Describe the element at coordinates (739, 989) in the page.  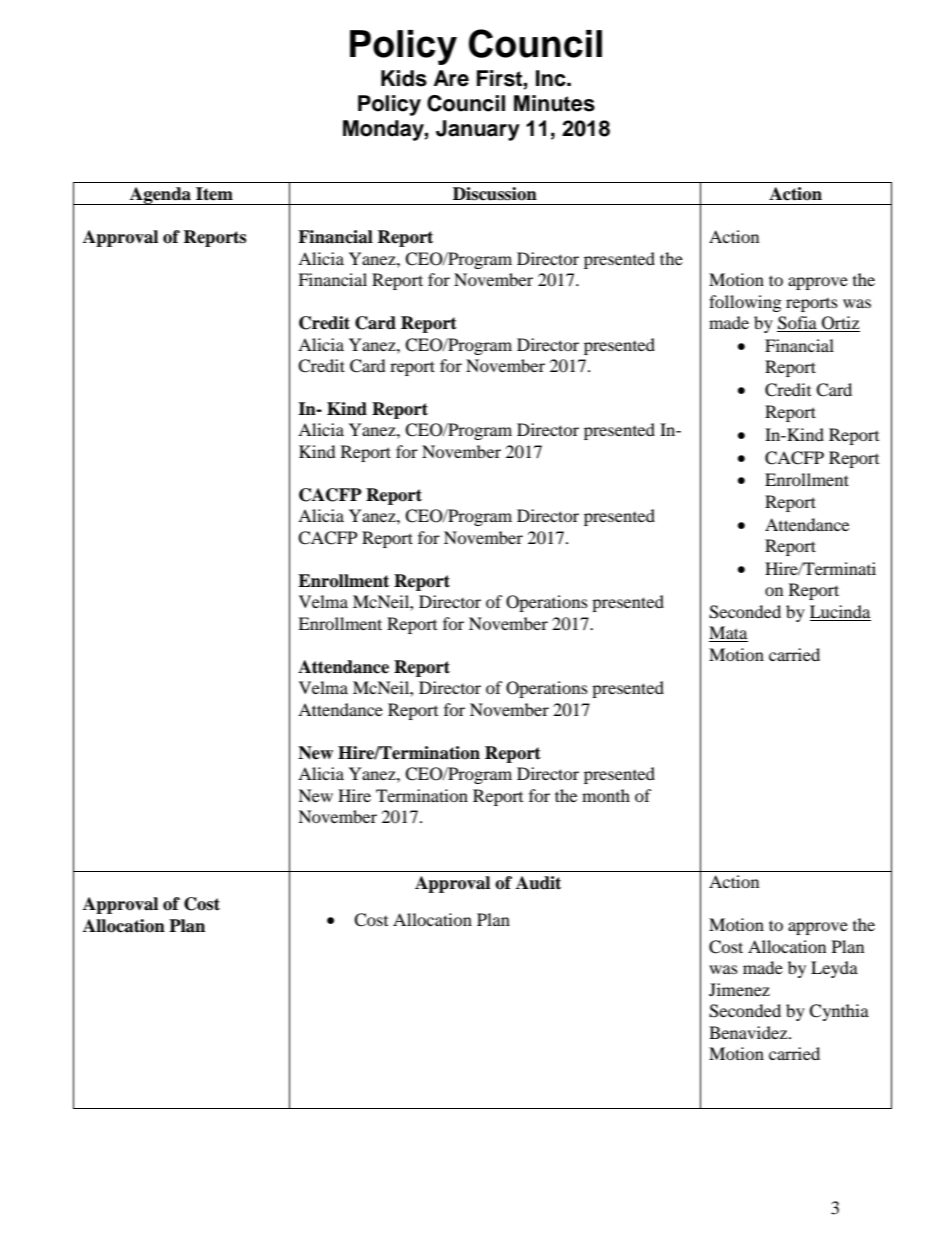
I see `Jimenez` at that location.
